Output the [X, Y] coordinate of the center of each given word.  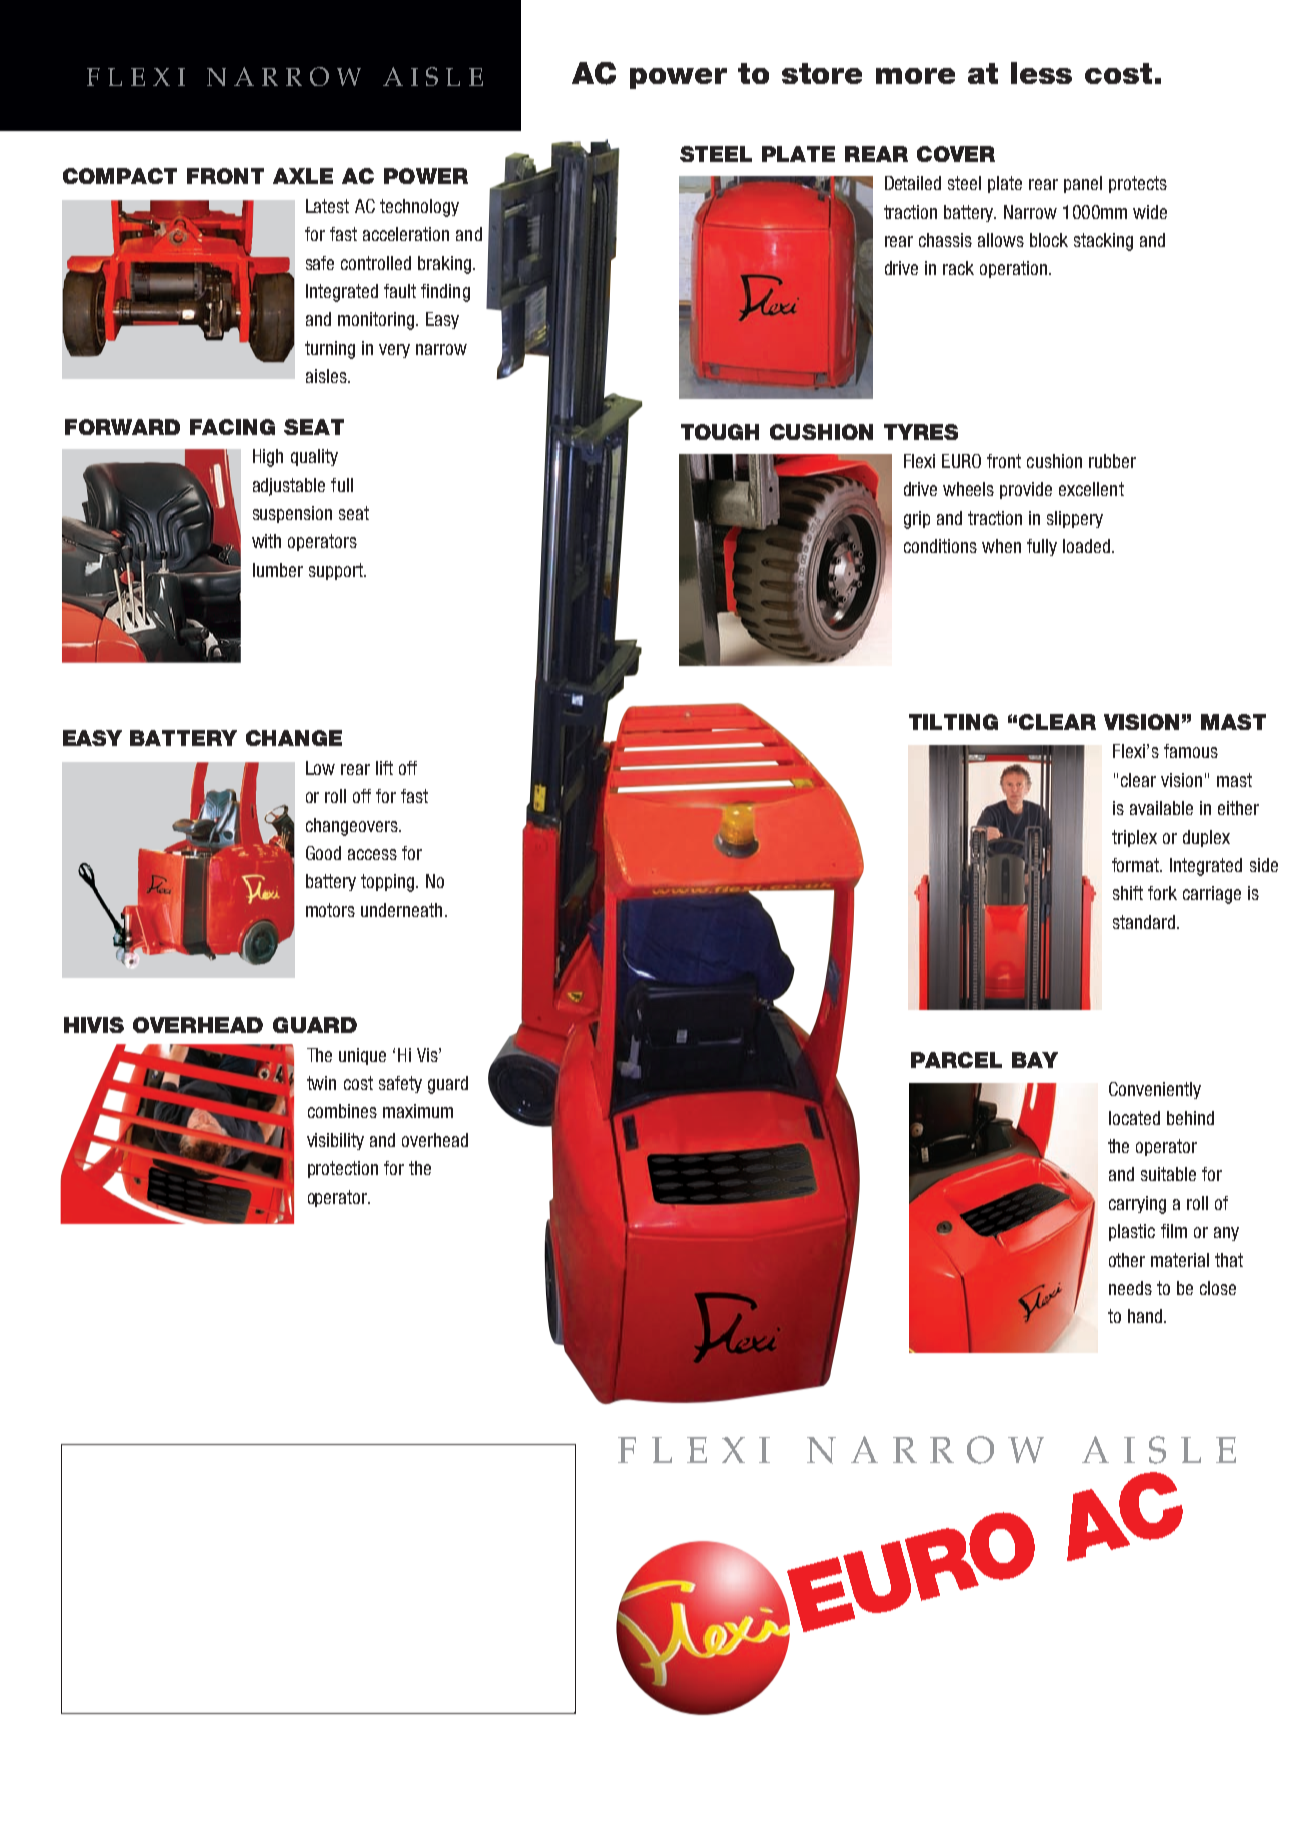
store [822, 73]
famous [1191, 751]
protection [343, 1169]
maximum [418, 1111]
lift [384, 768]
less [1041, 73]
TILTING [953, 722]
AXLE [303, 176]
